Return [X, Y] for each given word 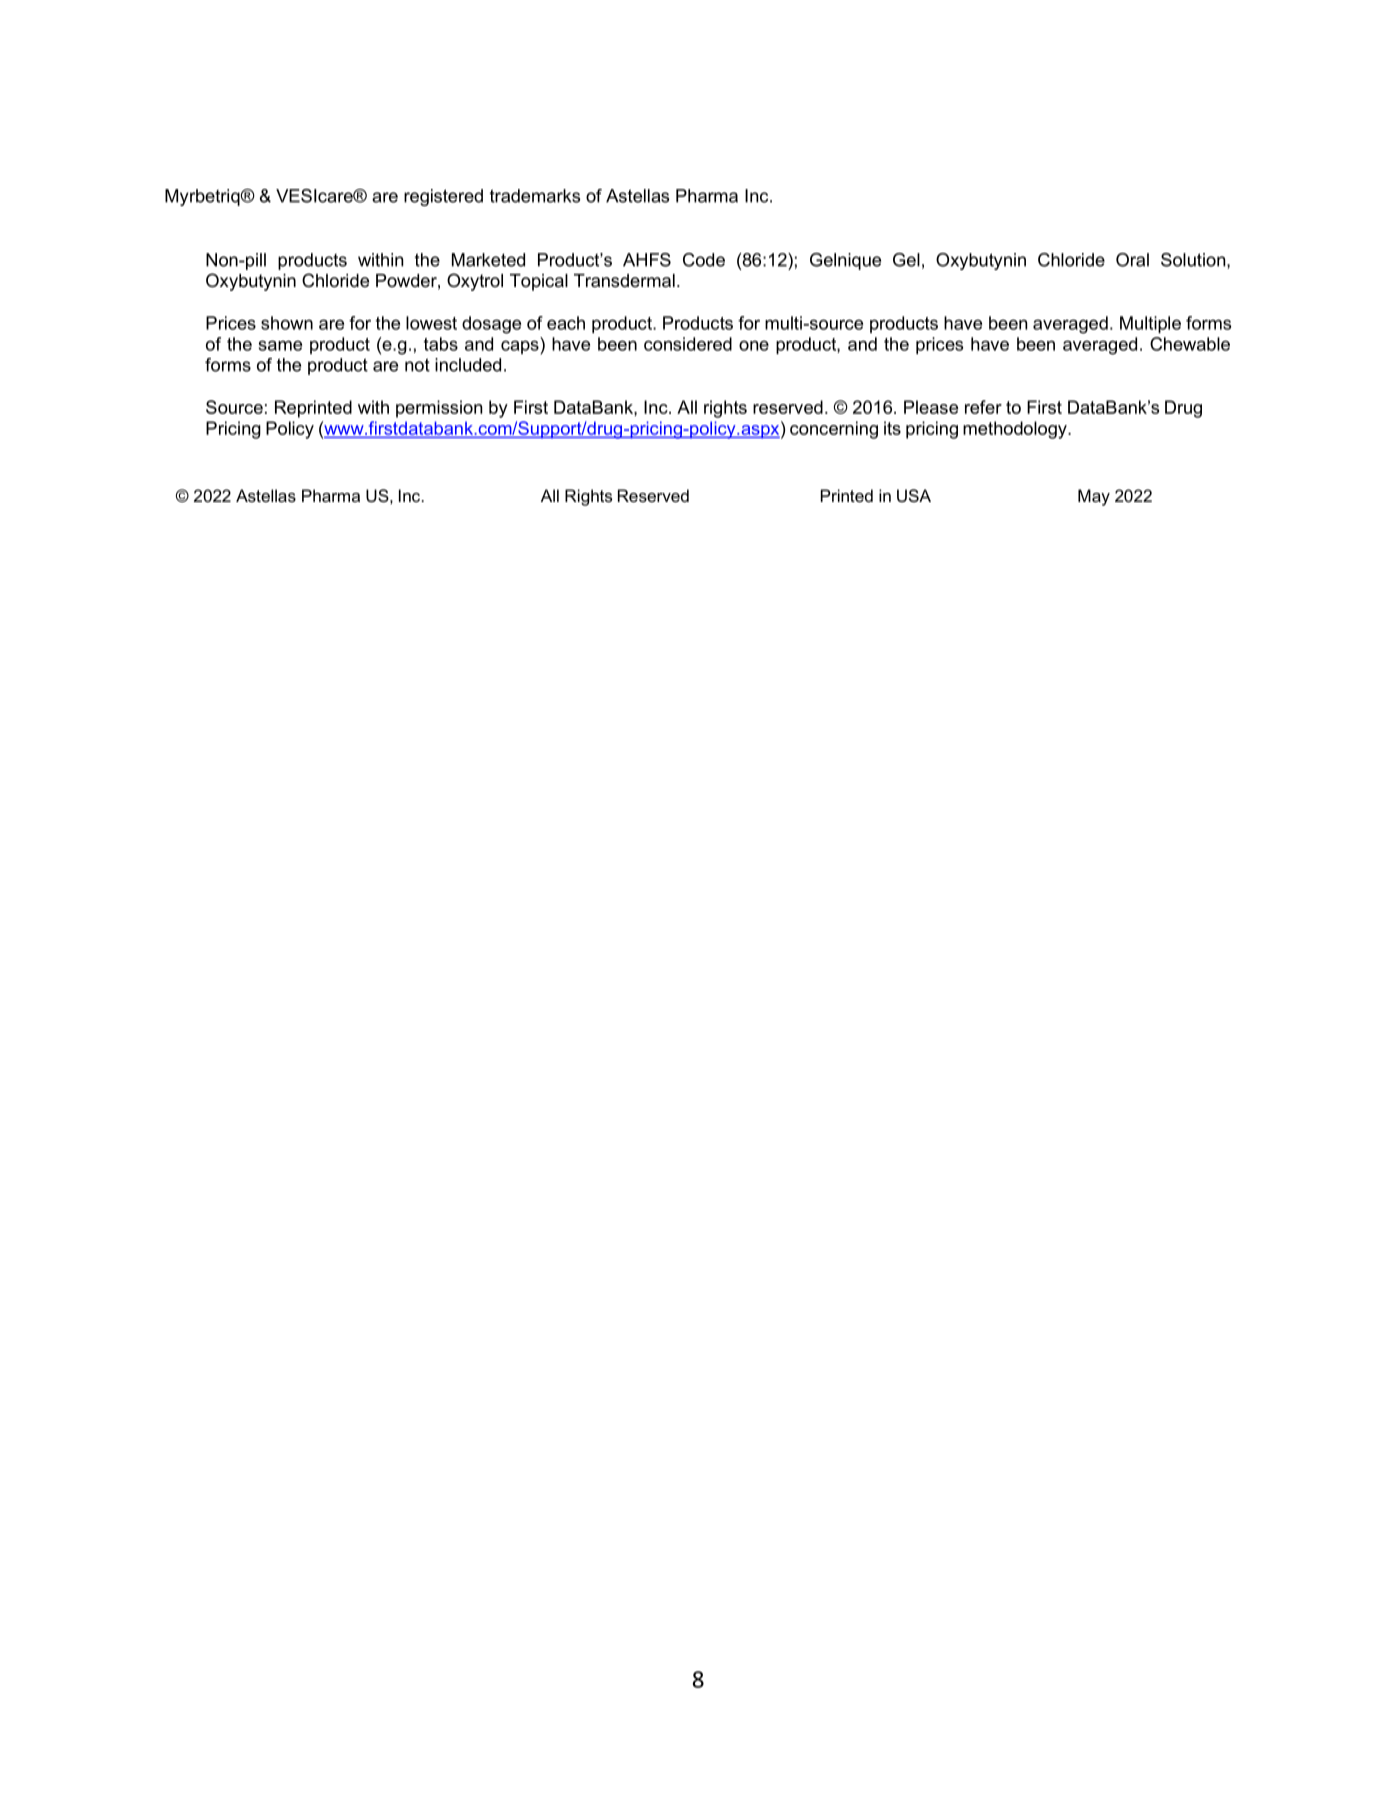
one [754, 345]
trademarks [535, 196]
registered [443, 197]
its [892, 428]
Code [704, 260]
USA [914, 495]
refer [983, 407]
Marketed [488, 260]
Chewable [1190, 344]
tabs [441, 344]
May [1094, 497]
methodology [1016, 430]
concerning [834, 430]
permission [439, 409]
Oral [1132, 260]
